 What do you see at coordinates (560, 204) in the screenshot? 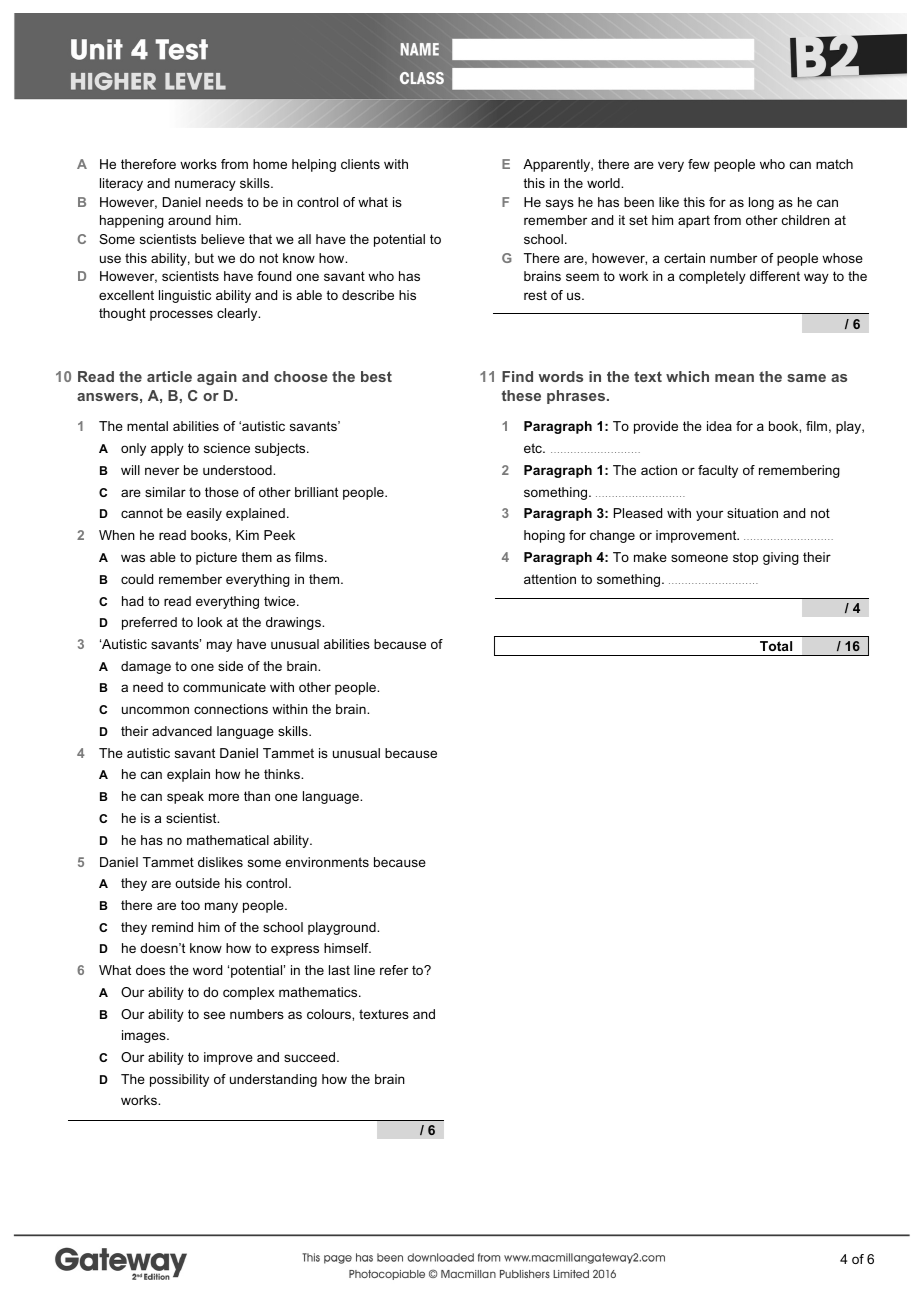
I see `says` at bounding box center [560, 204].
